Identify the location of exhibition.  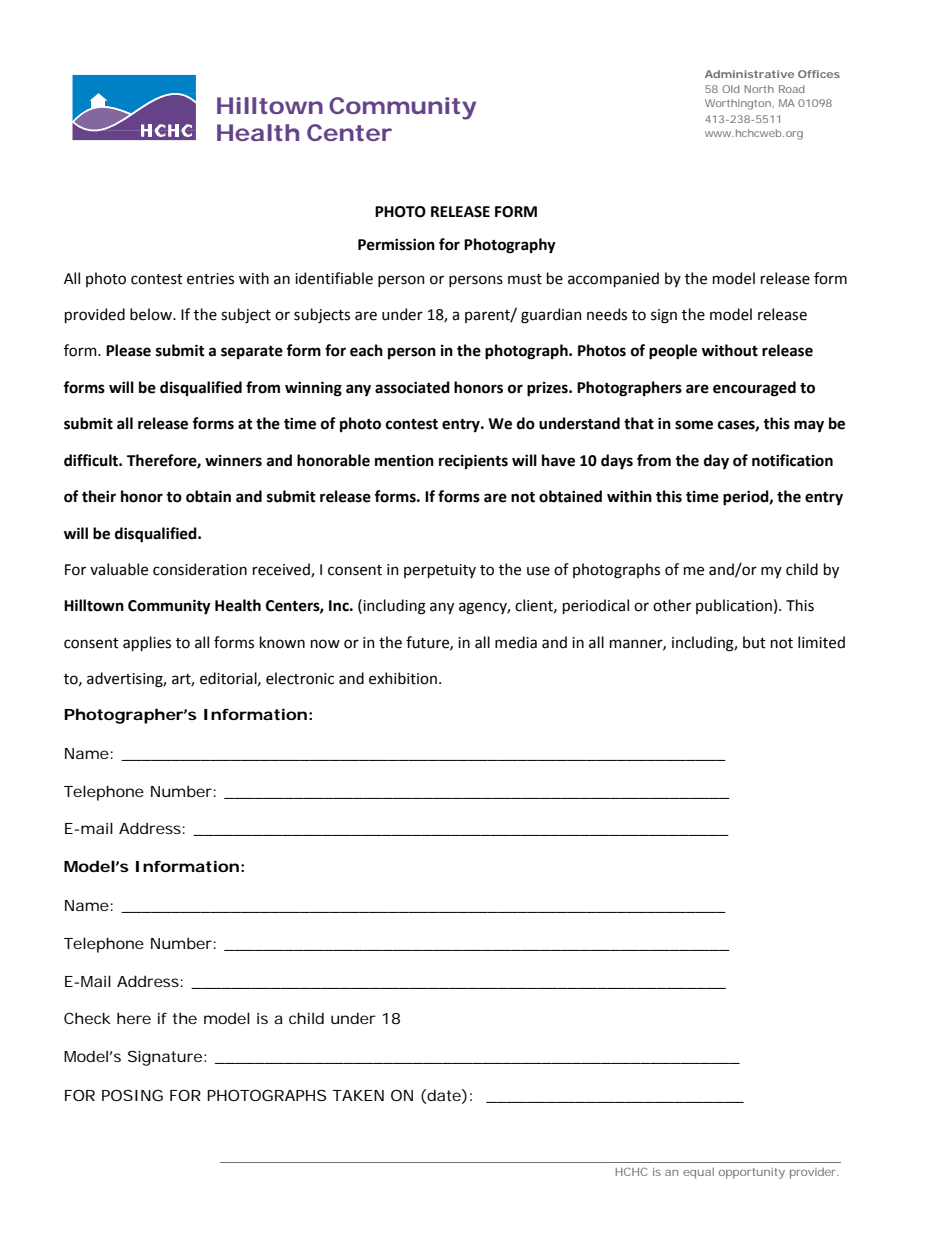
(403, 678).
